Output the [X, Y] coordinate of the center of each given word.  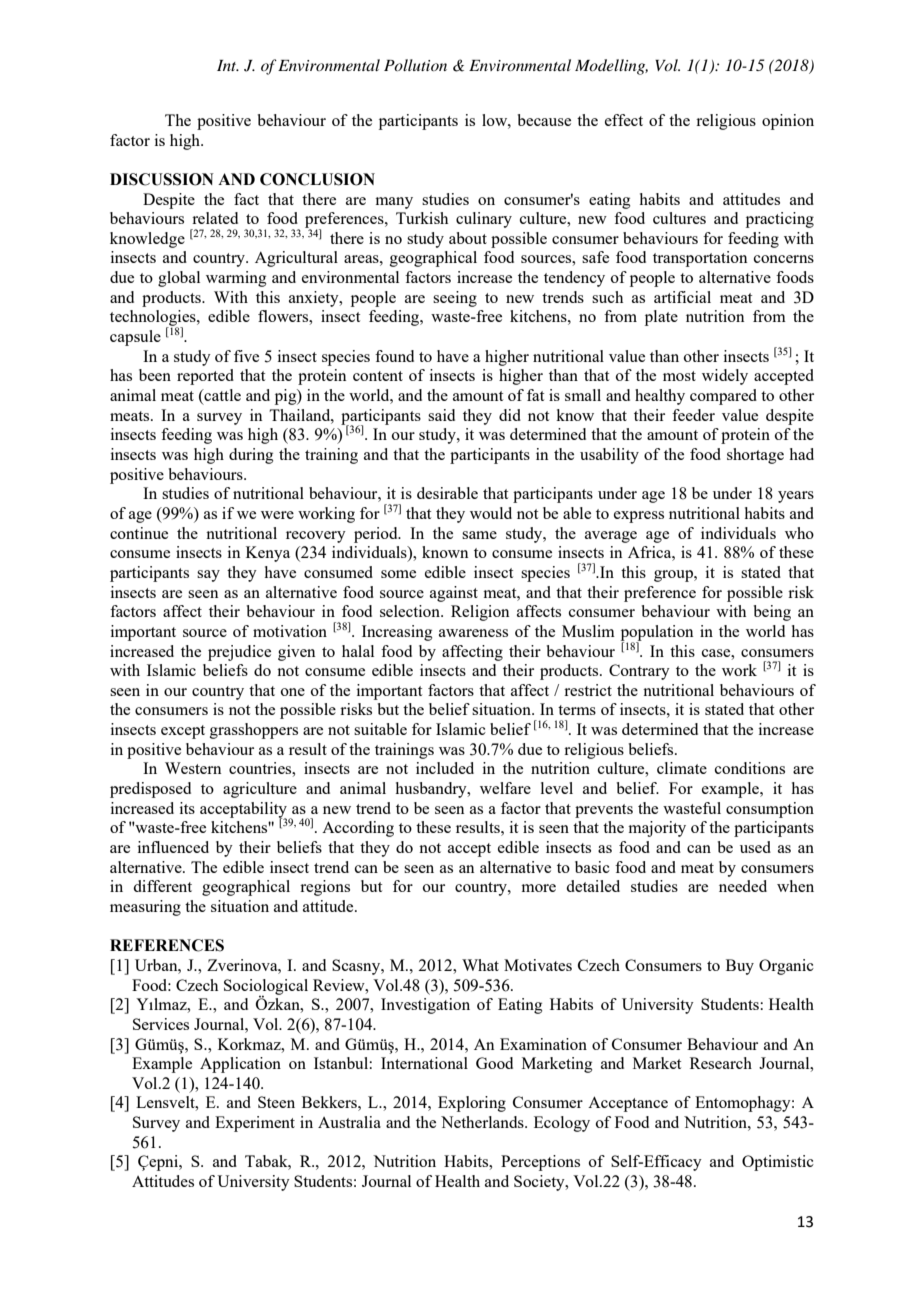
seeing [455, 299]
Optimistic [778, 1163]
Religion [480, 613]
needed [743, 886]
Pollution [415, 65]
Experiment [255, 1124]
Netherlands [483, 1122]
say [208, 576]
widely [725, 377]
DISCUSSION [162, 179]
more [538, 888]
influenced [173, 847]
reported [205, 377]
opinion [788, 122]
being [772, 613]
